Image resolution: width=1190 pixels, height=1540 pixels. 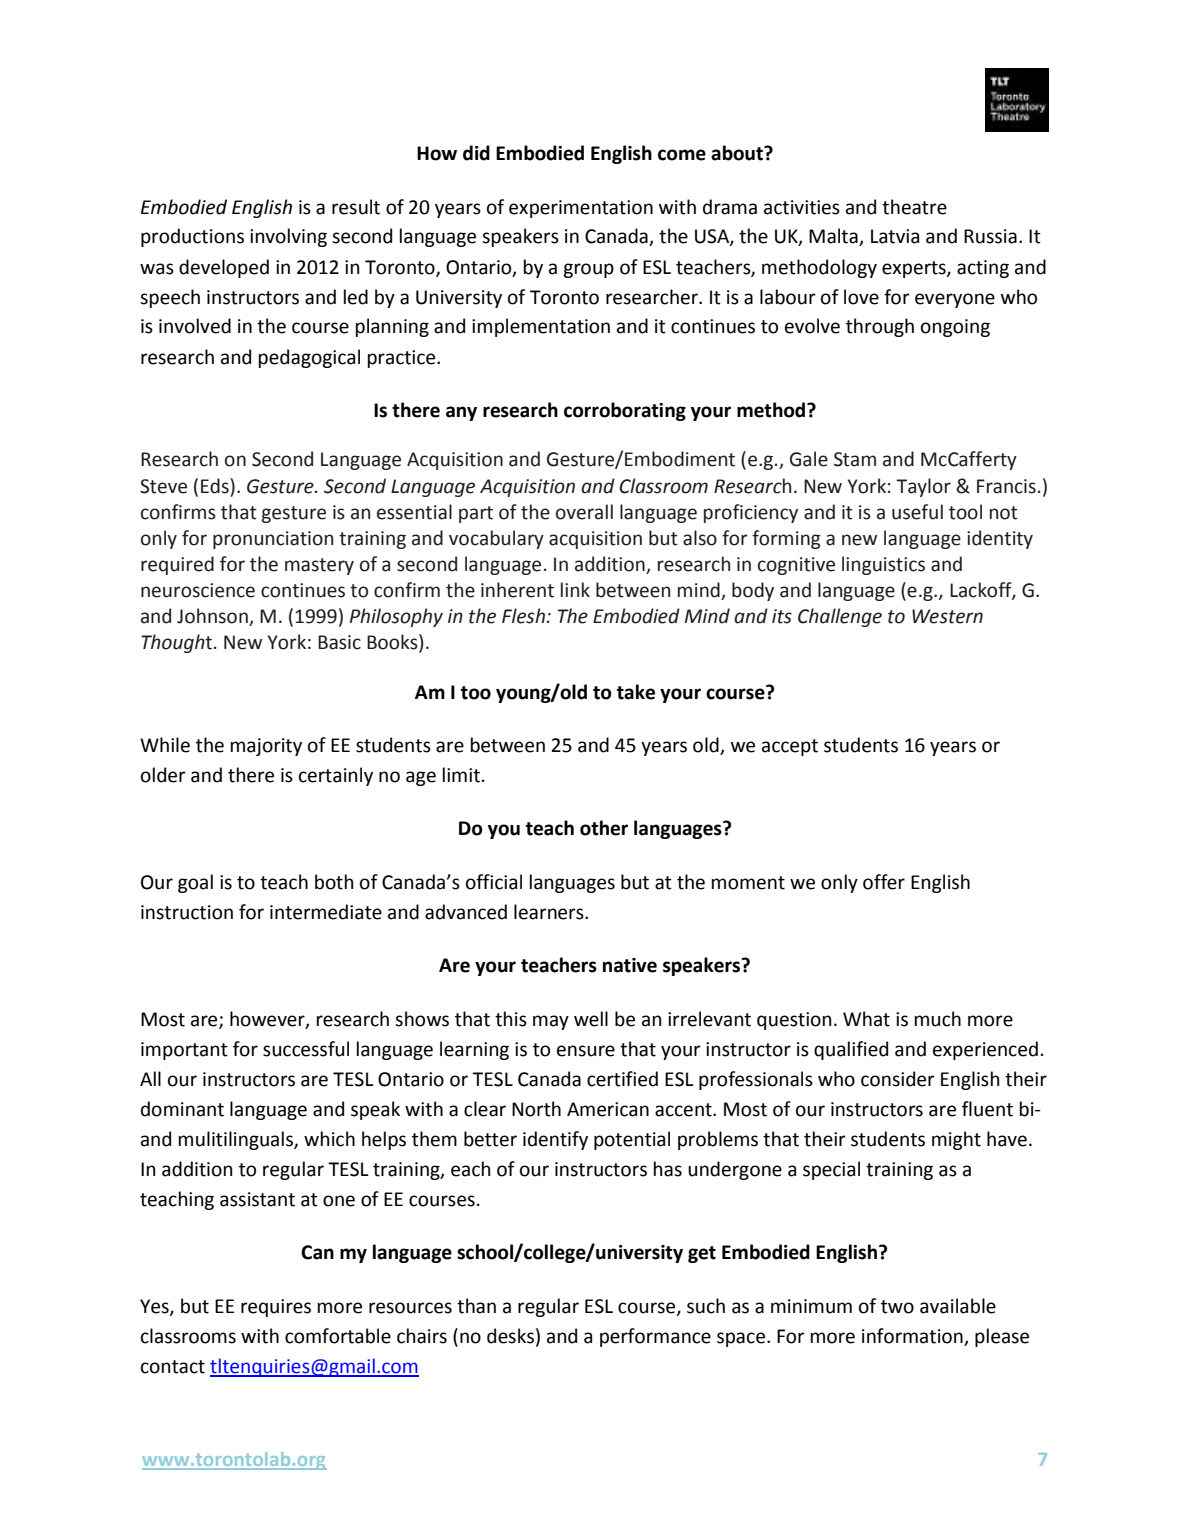 I want to click on majority, so click(x=266, y=747).
